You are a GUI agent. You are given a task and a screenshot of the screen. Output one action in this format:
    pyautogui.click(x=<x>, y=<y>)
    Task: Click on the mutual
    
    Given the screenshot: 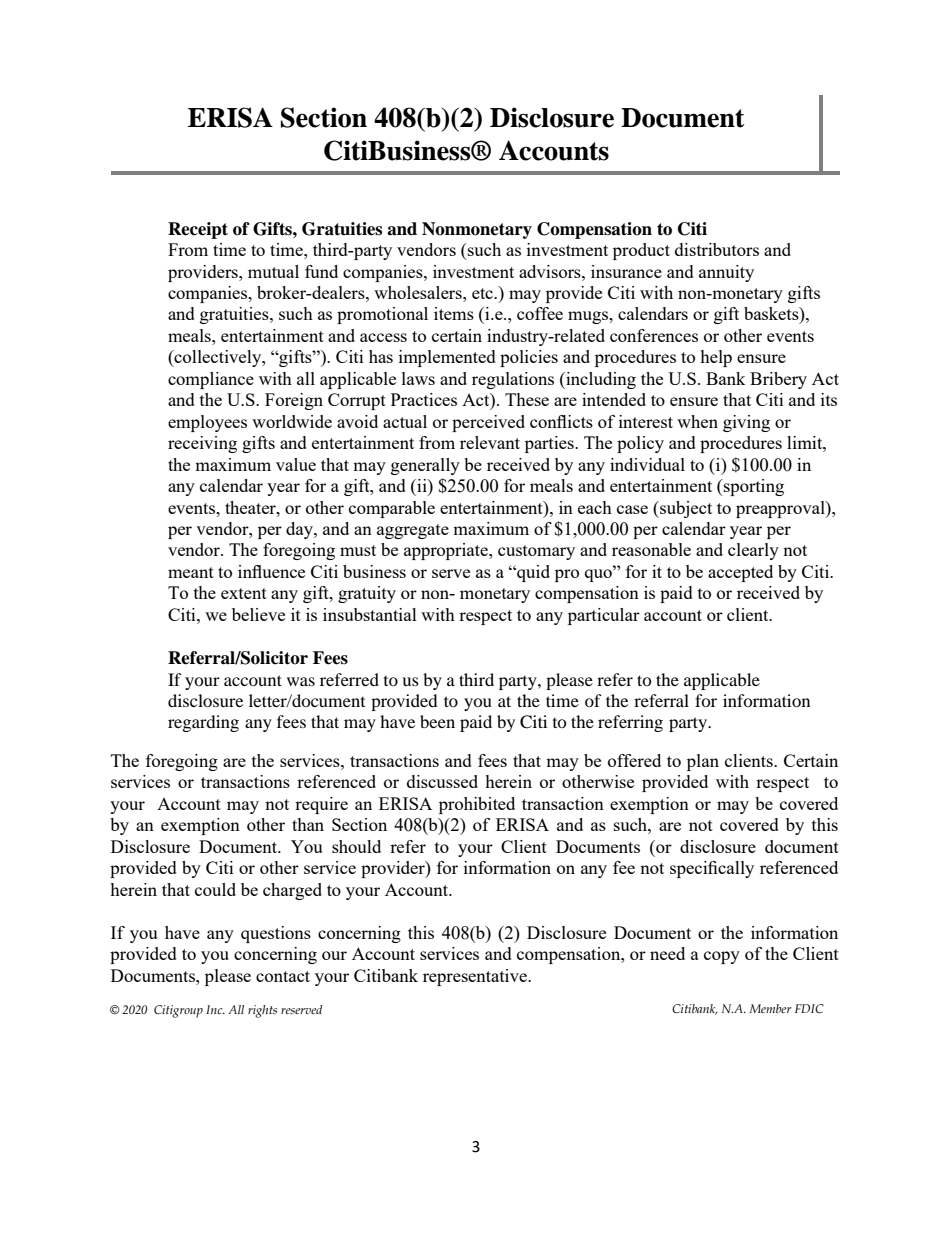 What is the action you would take?
    pyautogui.click(x=273, y=271)
